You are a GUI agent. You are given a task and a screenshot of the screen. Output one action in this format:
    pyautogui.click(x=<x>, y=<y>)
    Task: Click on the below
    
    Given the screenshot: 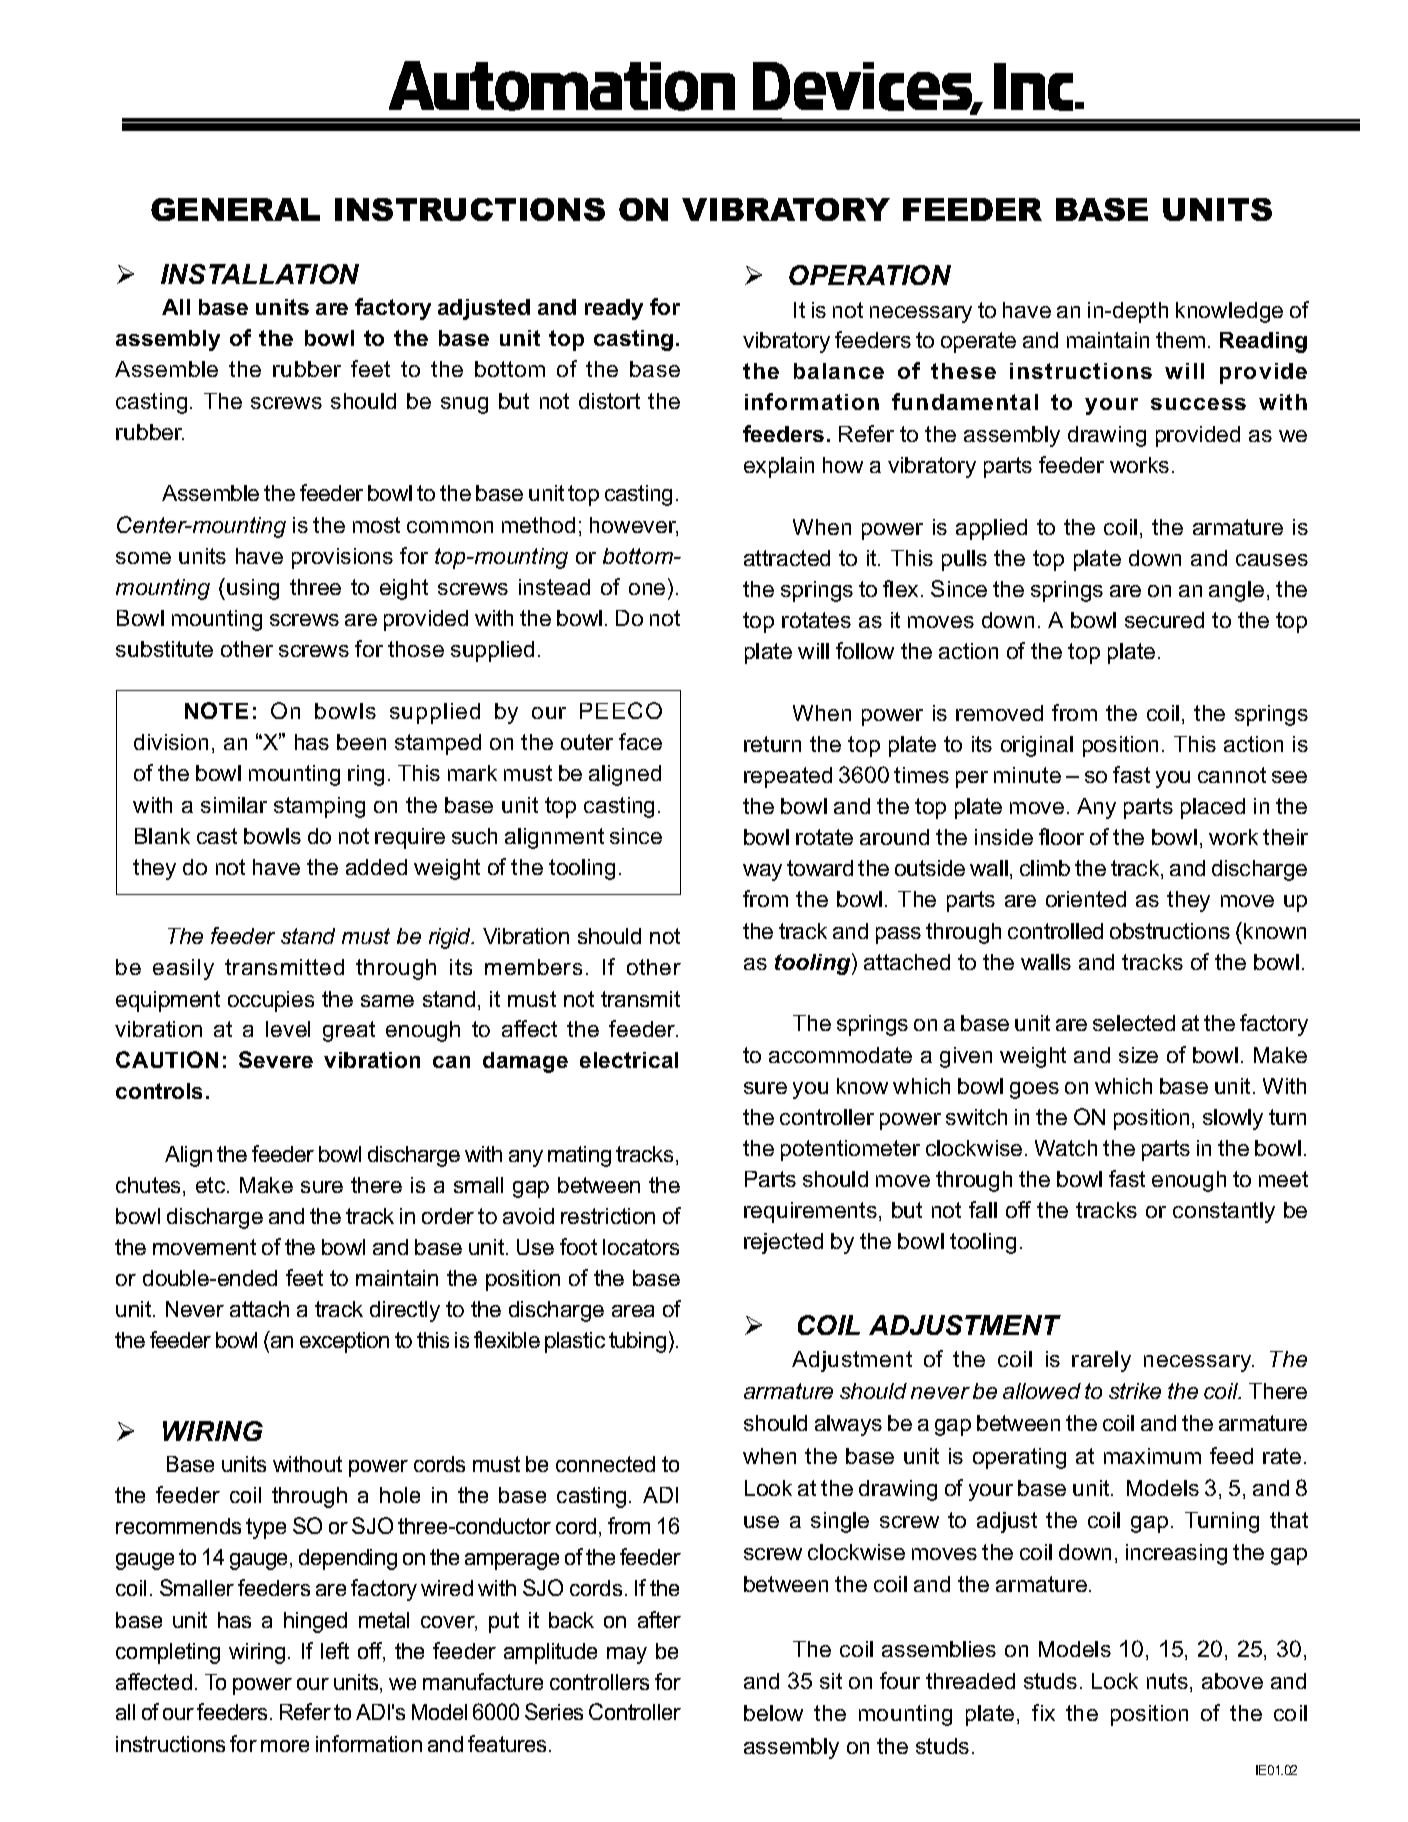 What is the action you would take?
    pyautogui.click(x=773, y=1713)
